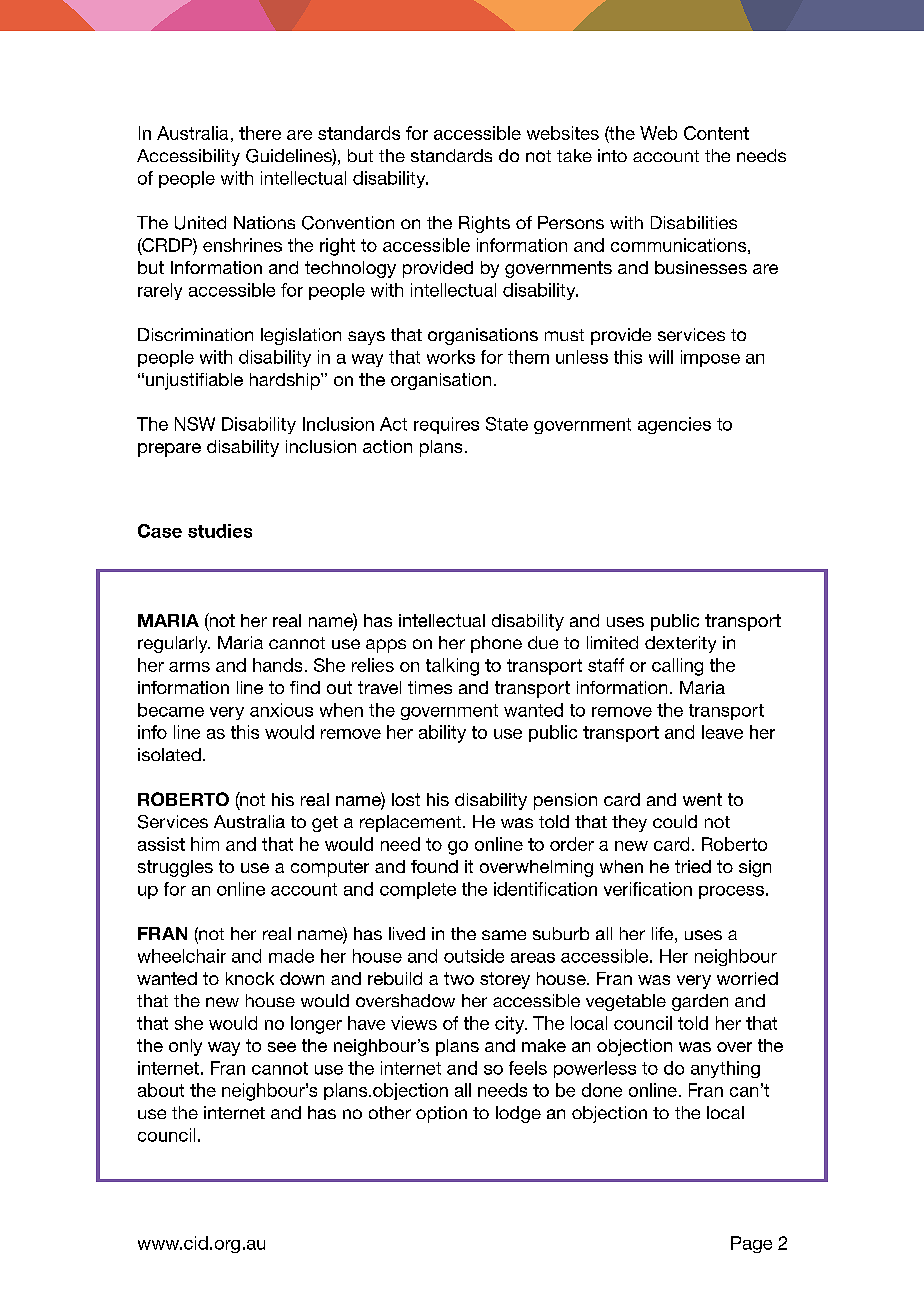  Describe the element at coordinates (189, 667) in the document. I see `arms` at that location.
